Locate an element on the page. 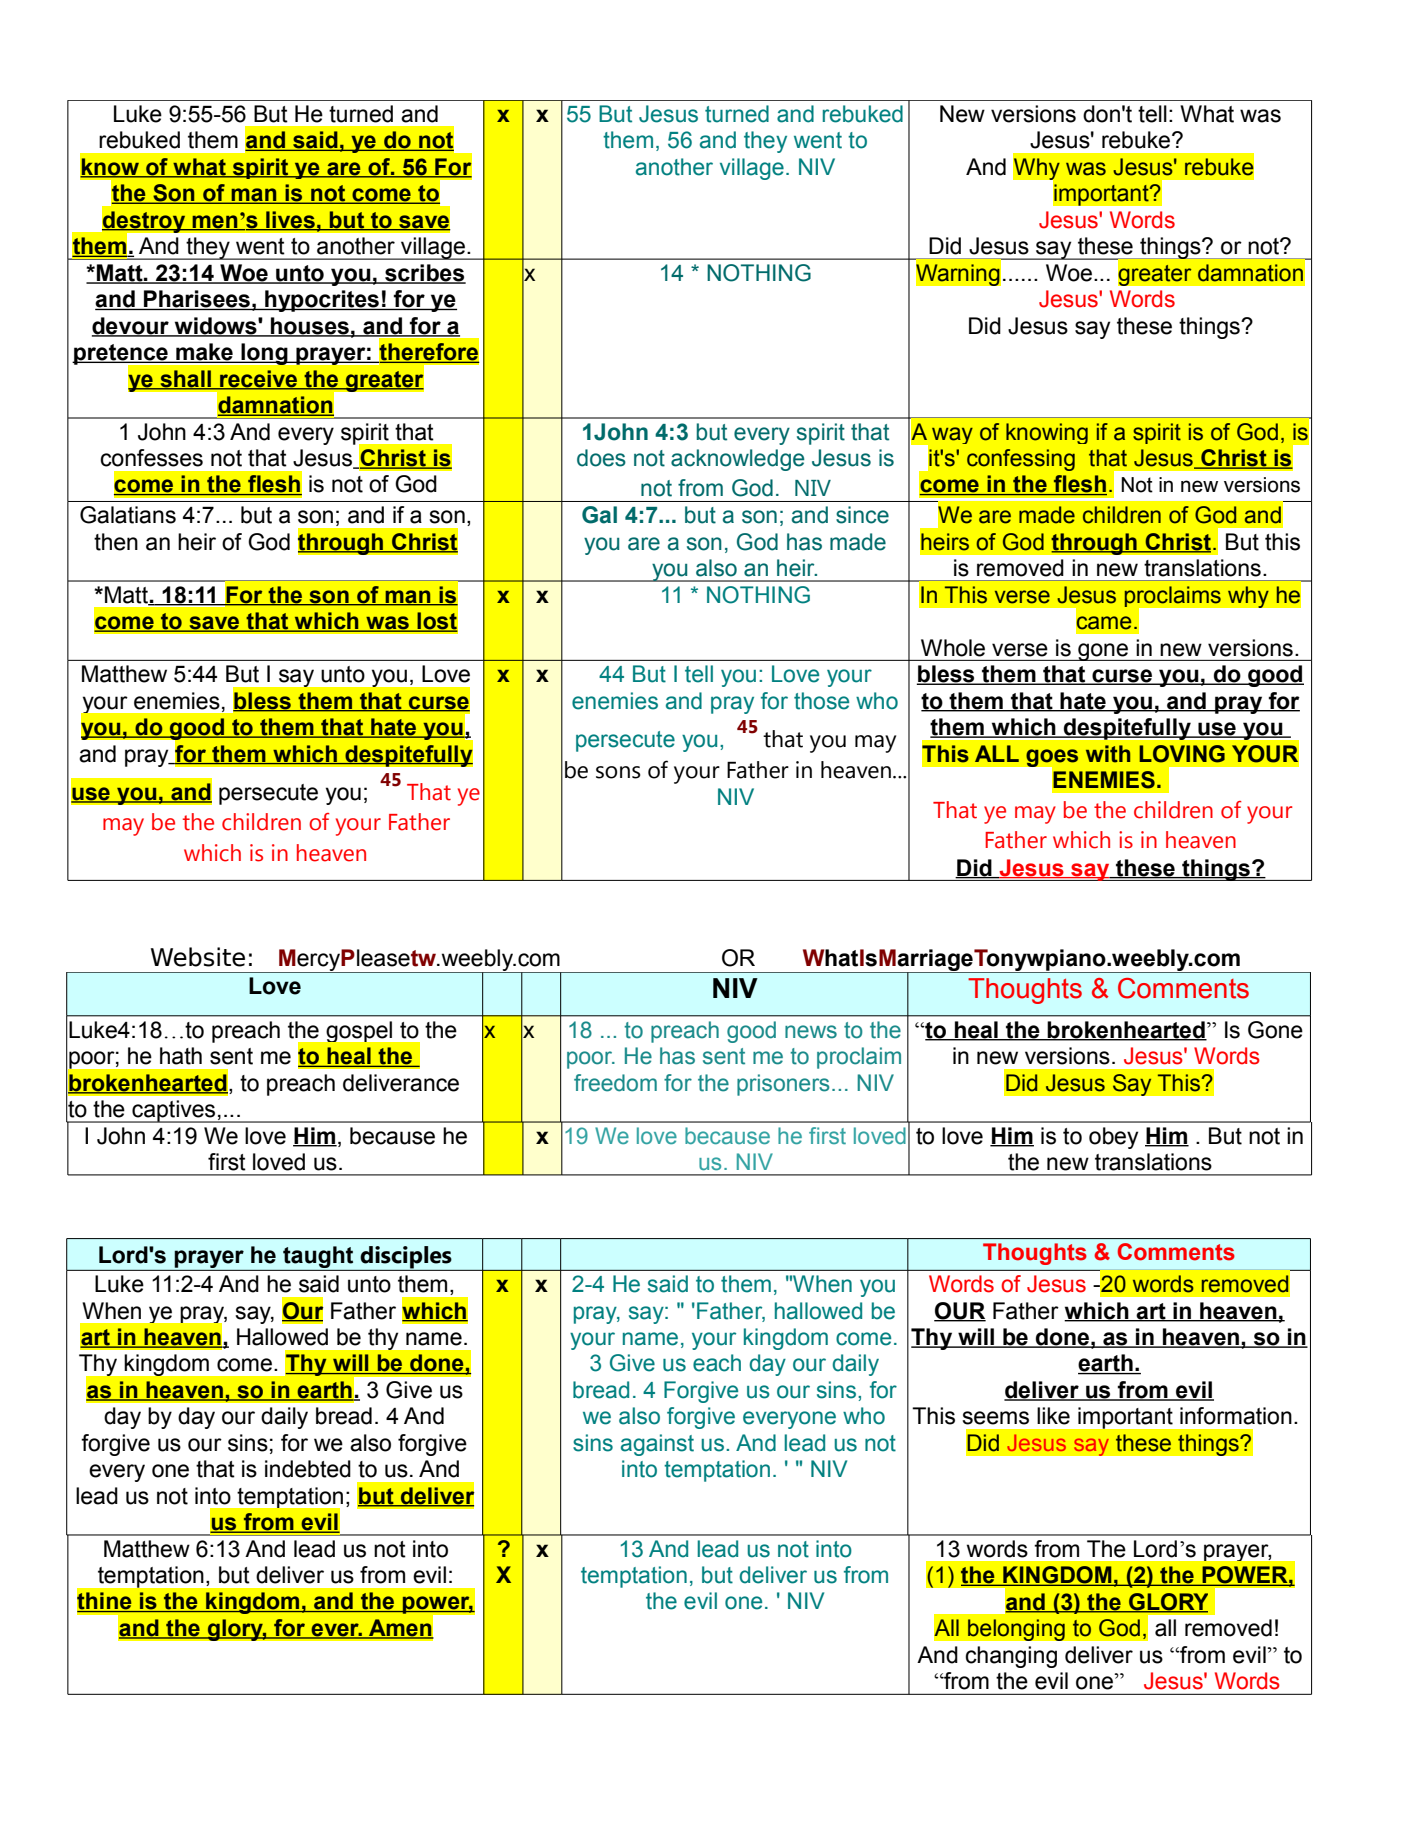 Image resolution: width=1408 pixels, height=1821 pixels. news is located at coordinates (811, 1032).
